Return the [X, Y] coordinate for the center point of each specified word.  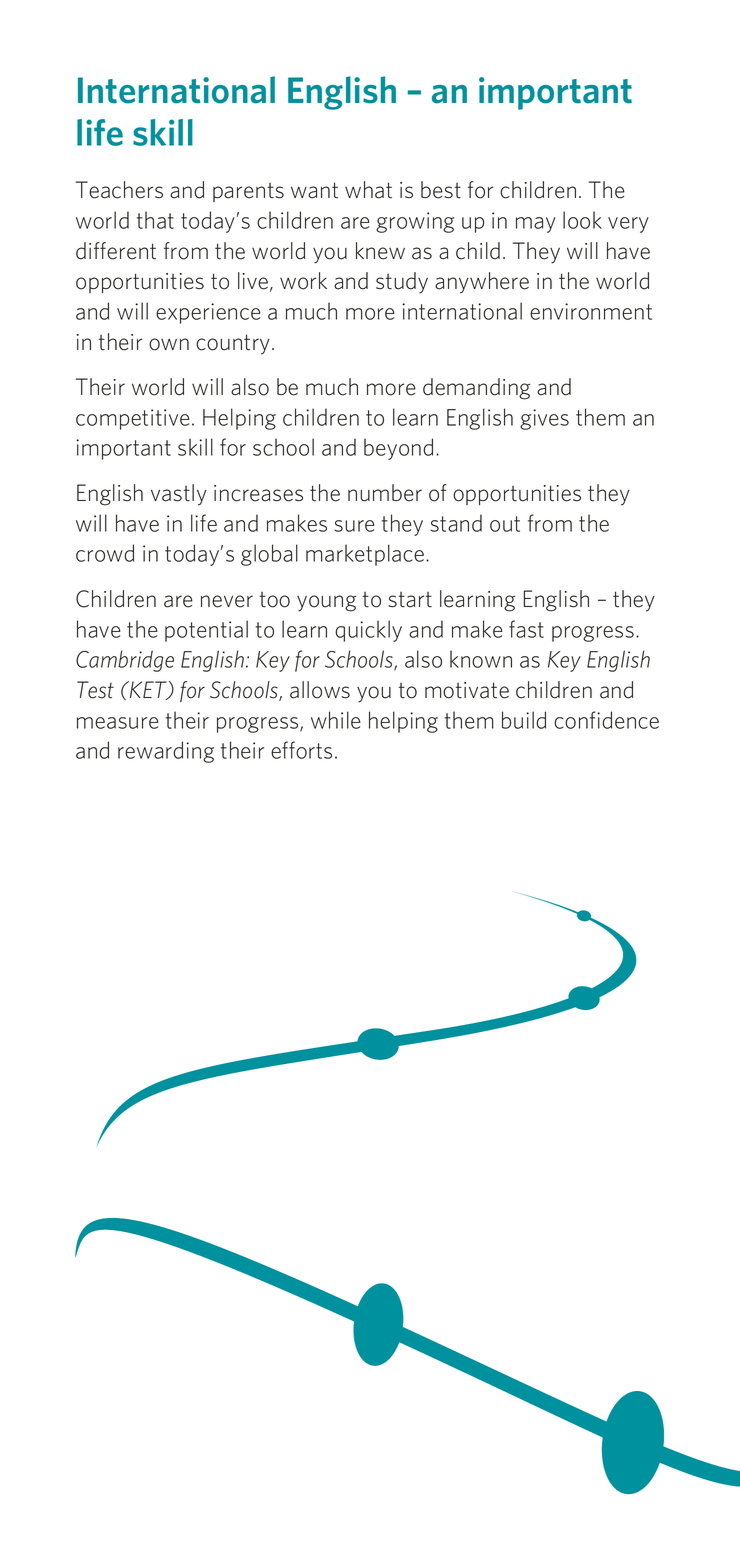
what [368, 190]
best [441, 190]
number [385, 493]
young [326, 603]
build [524, 720]
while [336, 720]
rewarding [166, 752]
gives [544, 419]
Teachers [119, 190]
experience [208, 313]
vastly [179, 495]
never [227, 601]
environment [591, 311]
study [402, 283]
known [481, 659]
